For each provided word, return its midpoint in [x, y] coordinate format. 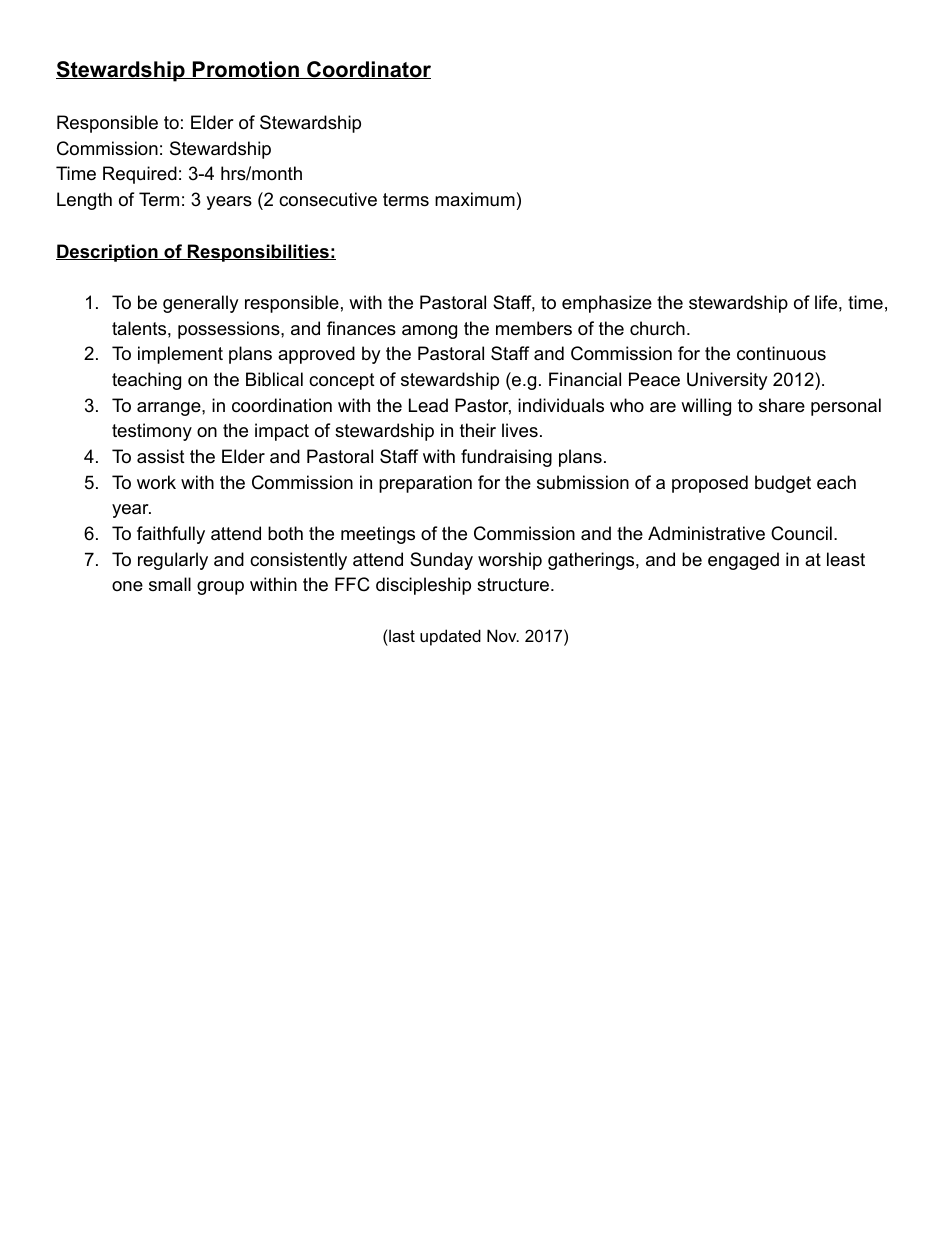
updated [450, 637]
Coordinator [368, 70]
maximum [475, 199]
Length [84, 201]
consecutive [328, 199]
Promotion [246, 70]
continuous [781, 353]
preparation [425, 484]
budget [783, 484]
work [156, 482]
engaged [743, 561]
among [429, 332]
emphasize [607, 304]
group [220, 588]
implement [180, 355]
